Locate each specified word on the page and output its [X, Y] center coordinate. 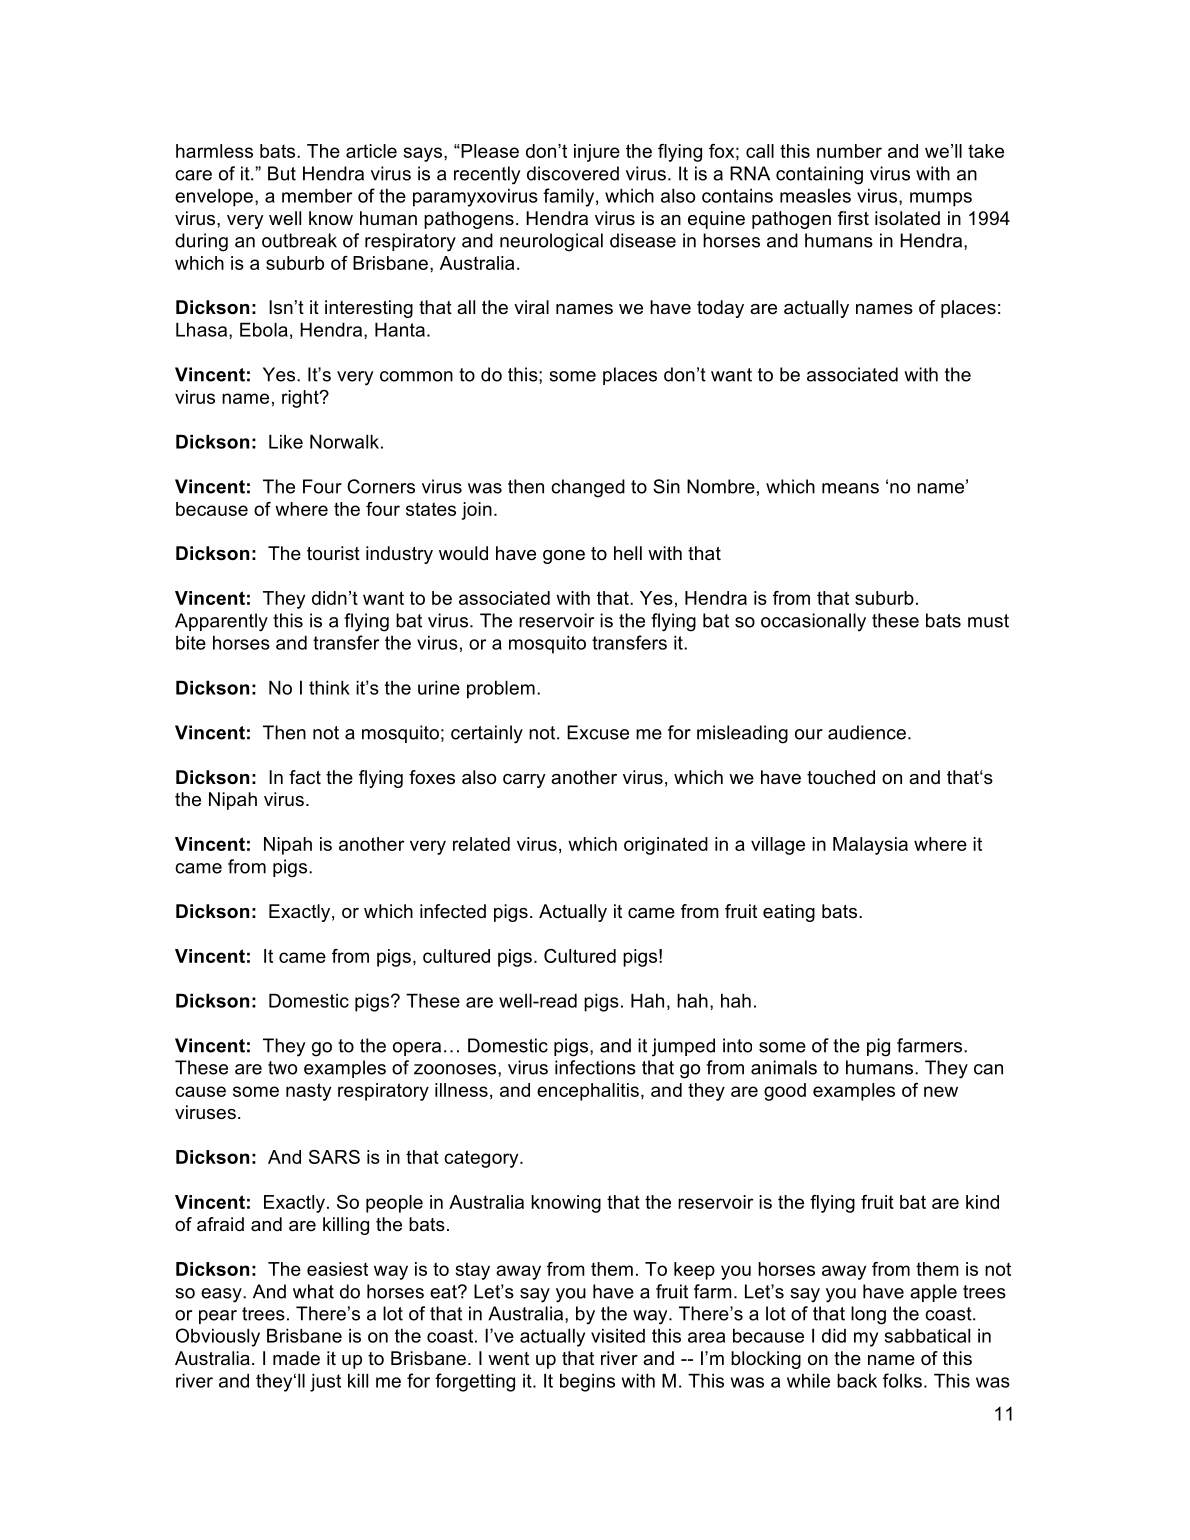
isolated [907, 218]
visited [618, 1335]
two [282, 1068]
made [296, 1358]
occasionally [813, 622]
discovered [573, 173]
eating [789, 913]
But [282, 173]
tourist [333, 553]
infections [595, 1067]
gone [564, 557]
